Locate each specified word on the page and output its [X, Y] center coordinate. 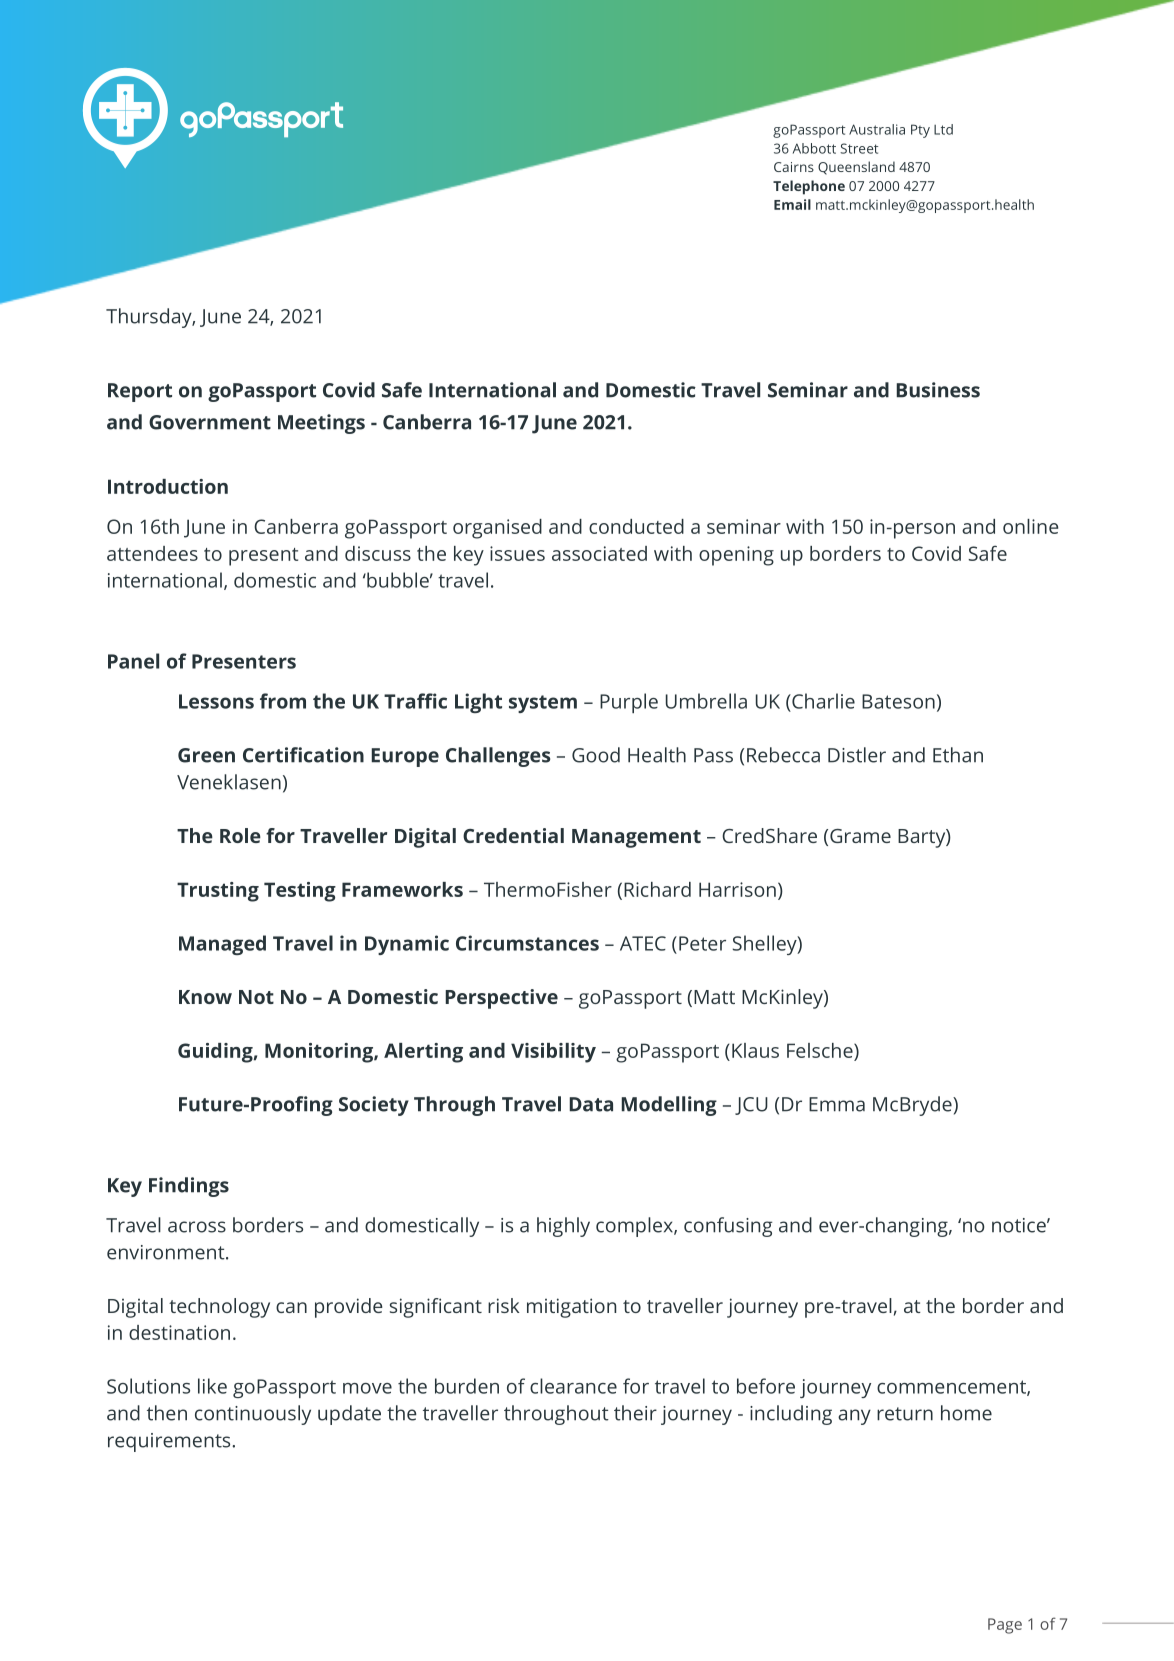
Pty [920, 131]
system [543, 704]
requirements [170, 1442]
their [635, 1413]
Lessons [216, 701]
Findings [189, 1187]
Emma [837, 1104]
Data [591, 1104]
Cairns [794, 167]
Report [140, 392]
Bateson [898, 701]
